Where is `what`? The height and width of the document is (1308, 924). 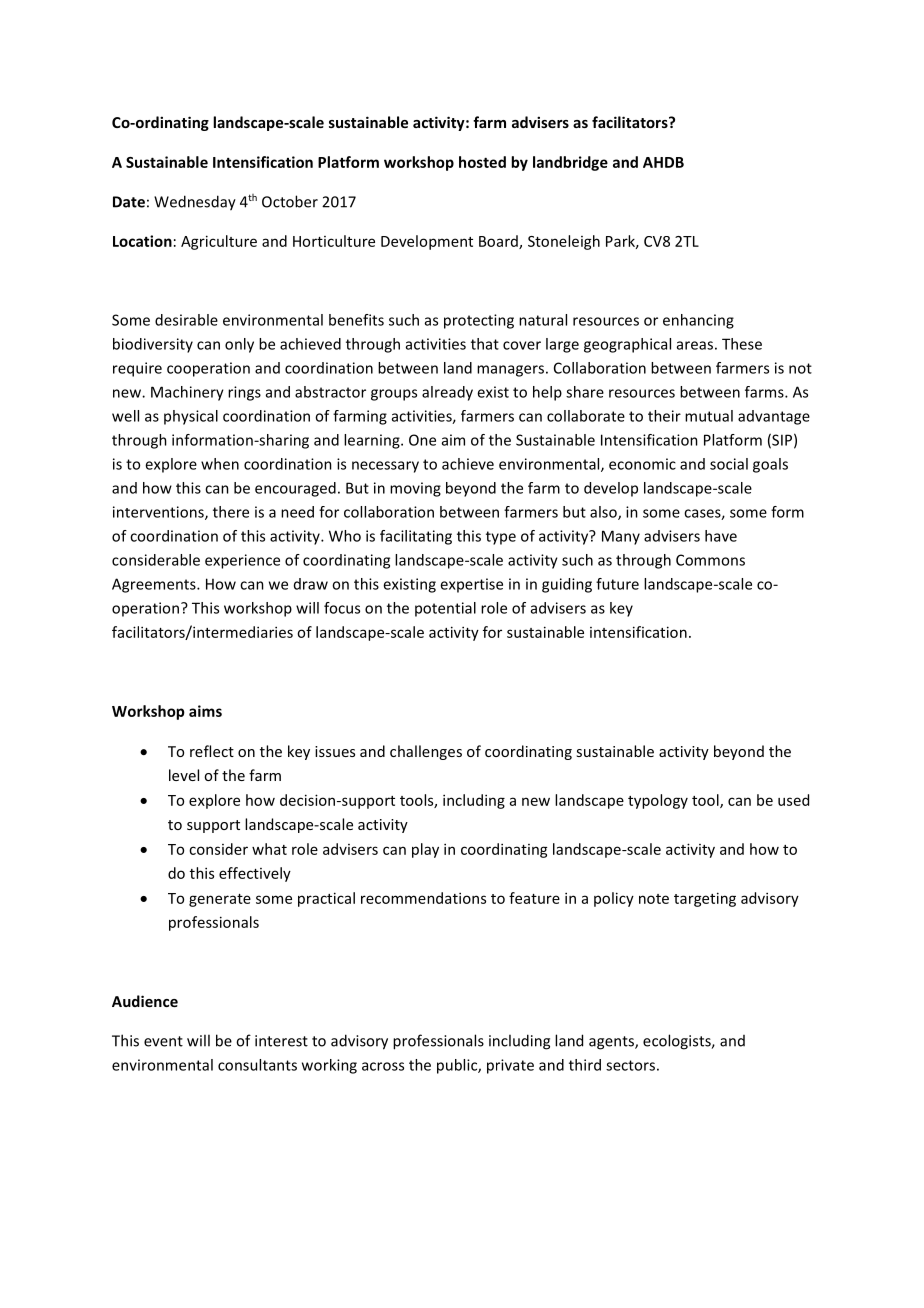 what is located at coordinates (269, 849).
